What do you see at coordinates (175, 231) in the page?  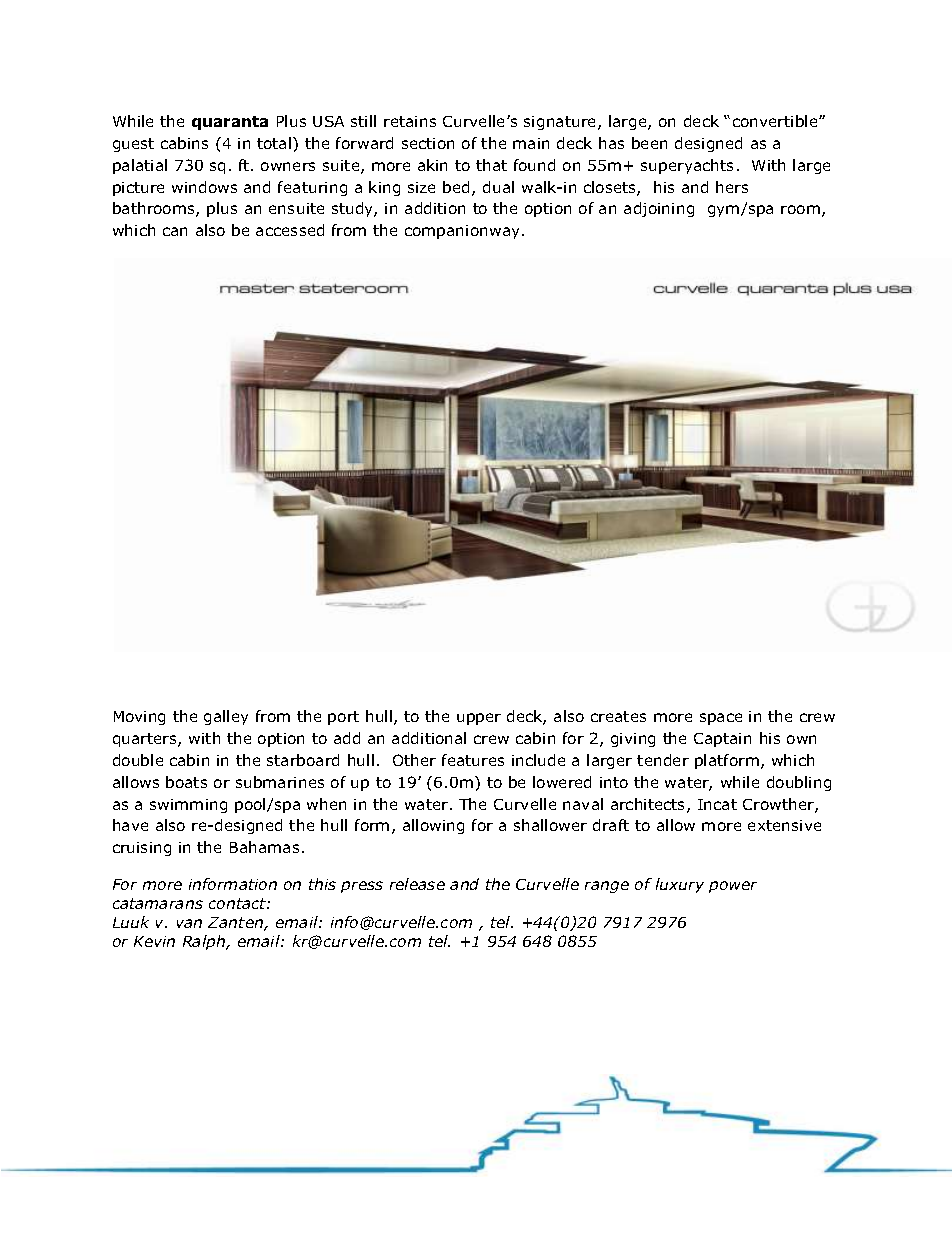 I see `can` at bounding box center [175, 231].
